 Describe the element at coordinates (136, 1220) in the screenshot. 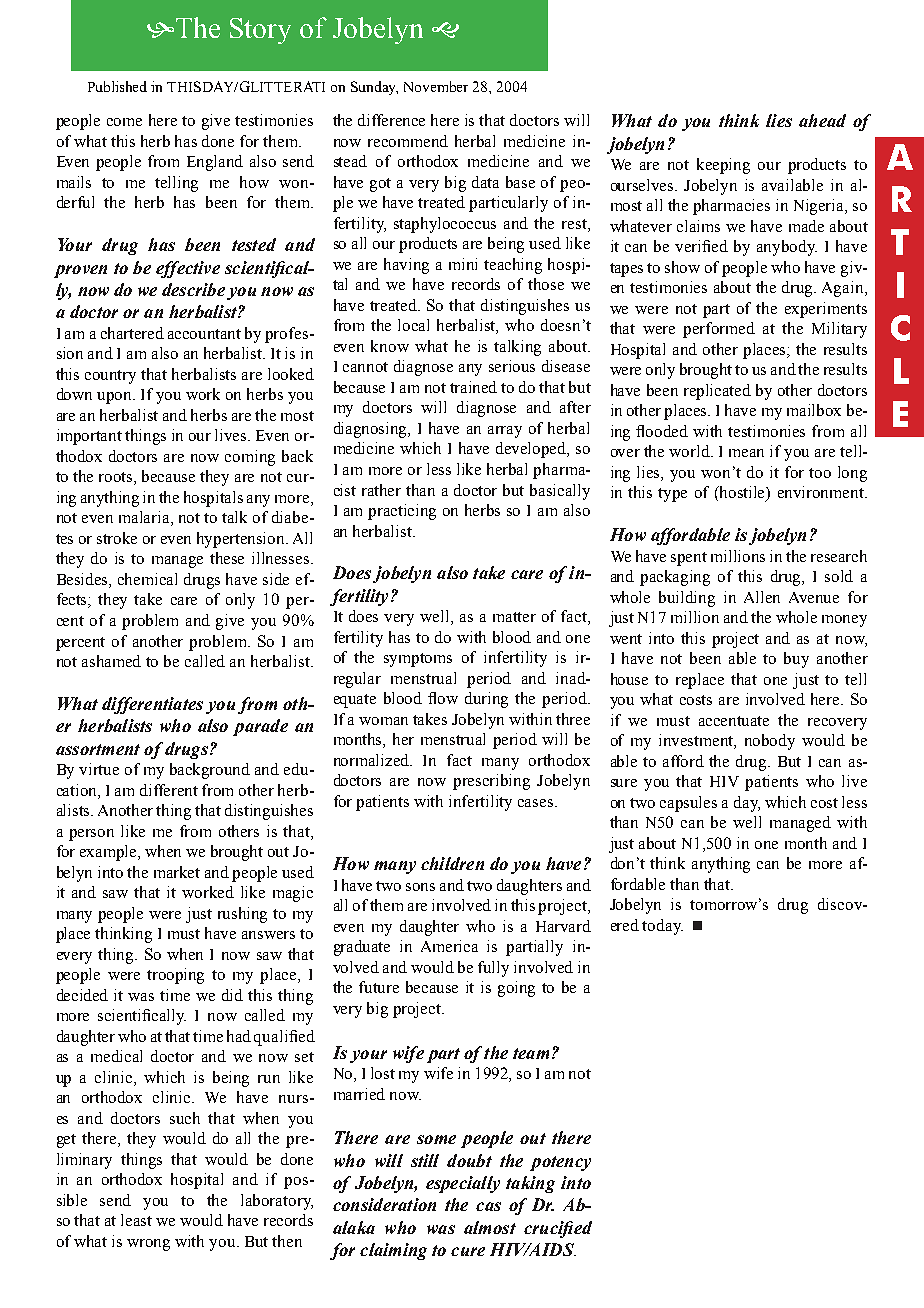

I see `least` at that location.
